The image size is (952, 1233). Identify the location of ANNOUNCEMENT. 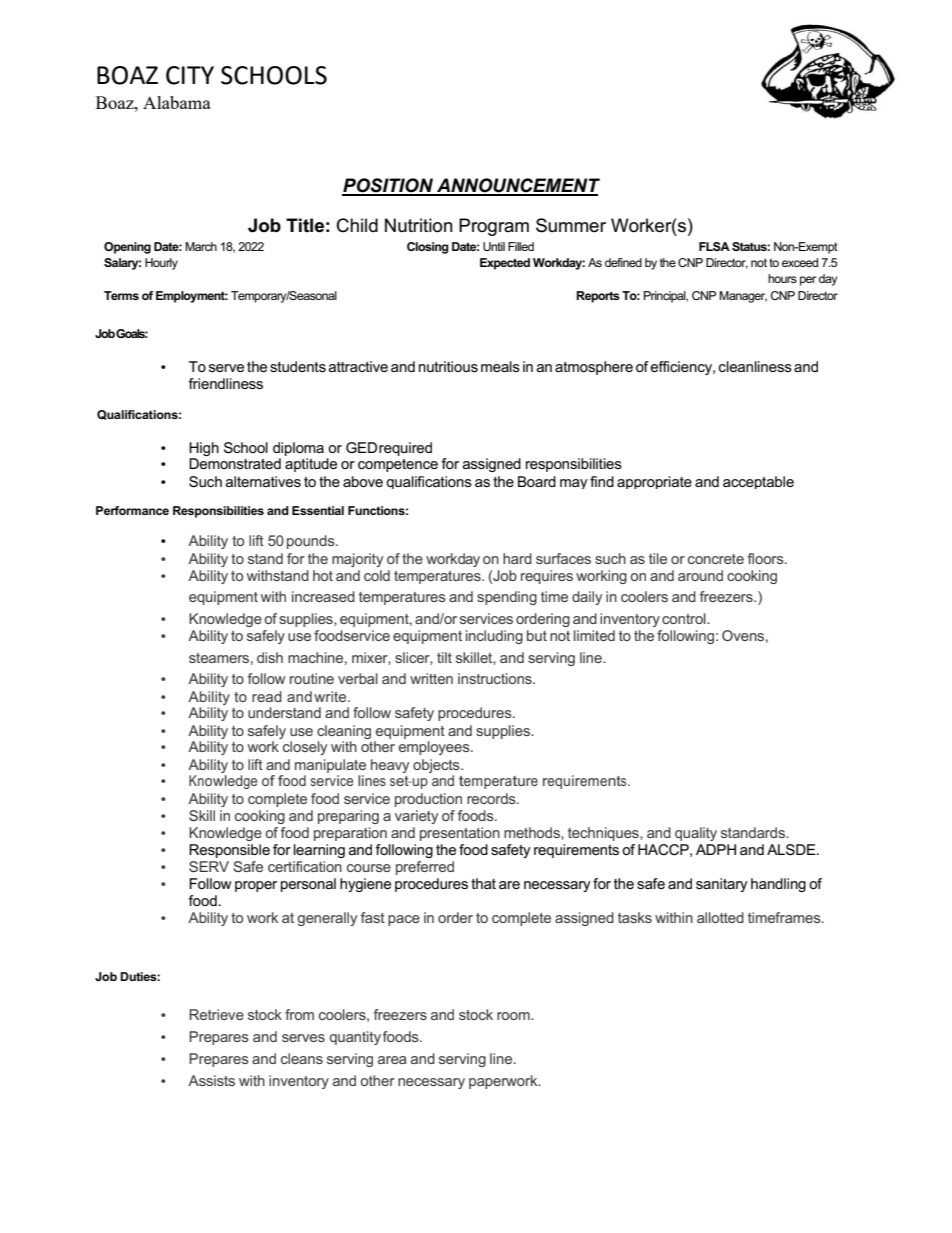
(517, 186).
